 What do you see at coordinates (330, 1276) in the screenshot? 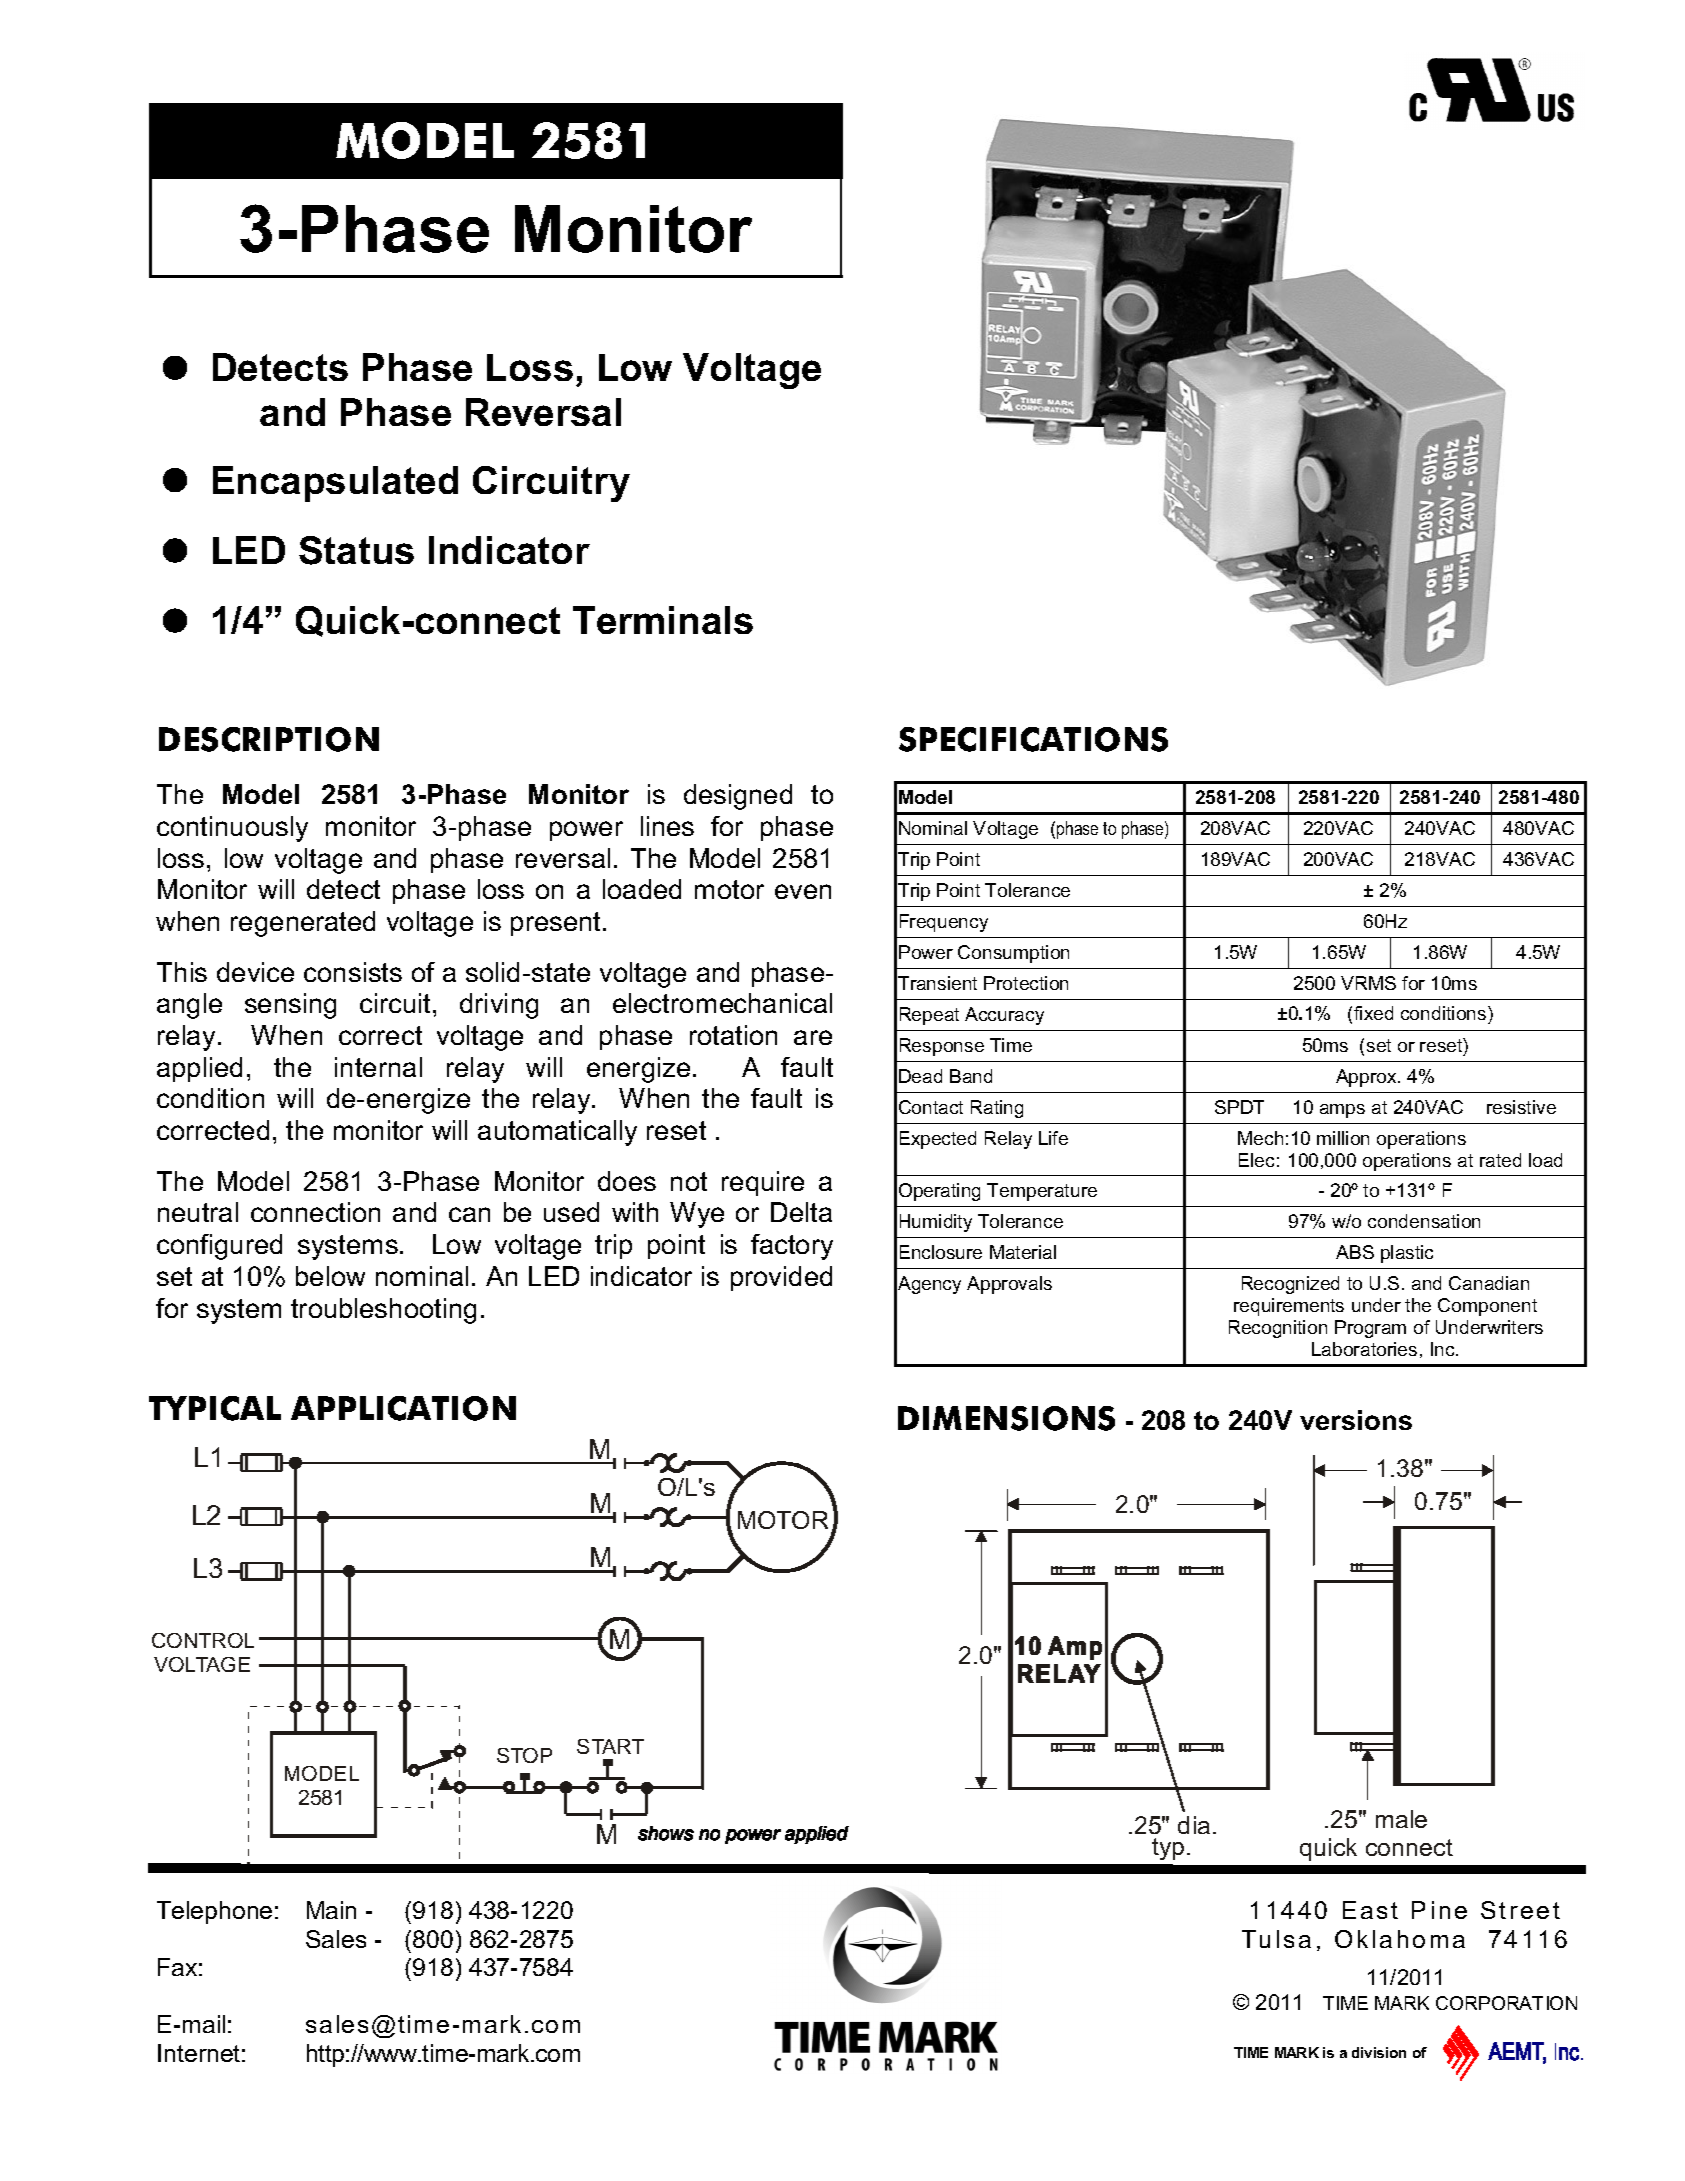
I see `below` at bounding box center [330, 1276].
